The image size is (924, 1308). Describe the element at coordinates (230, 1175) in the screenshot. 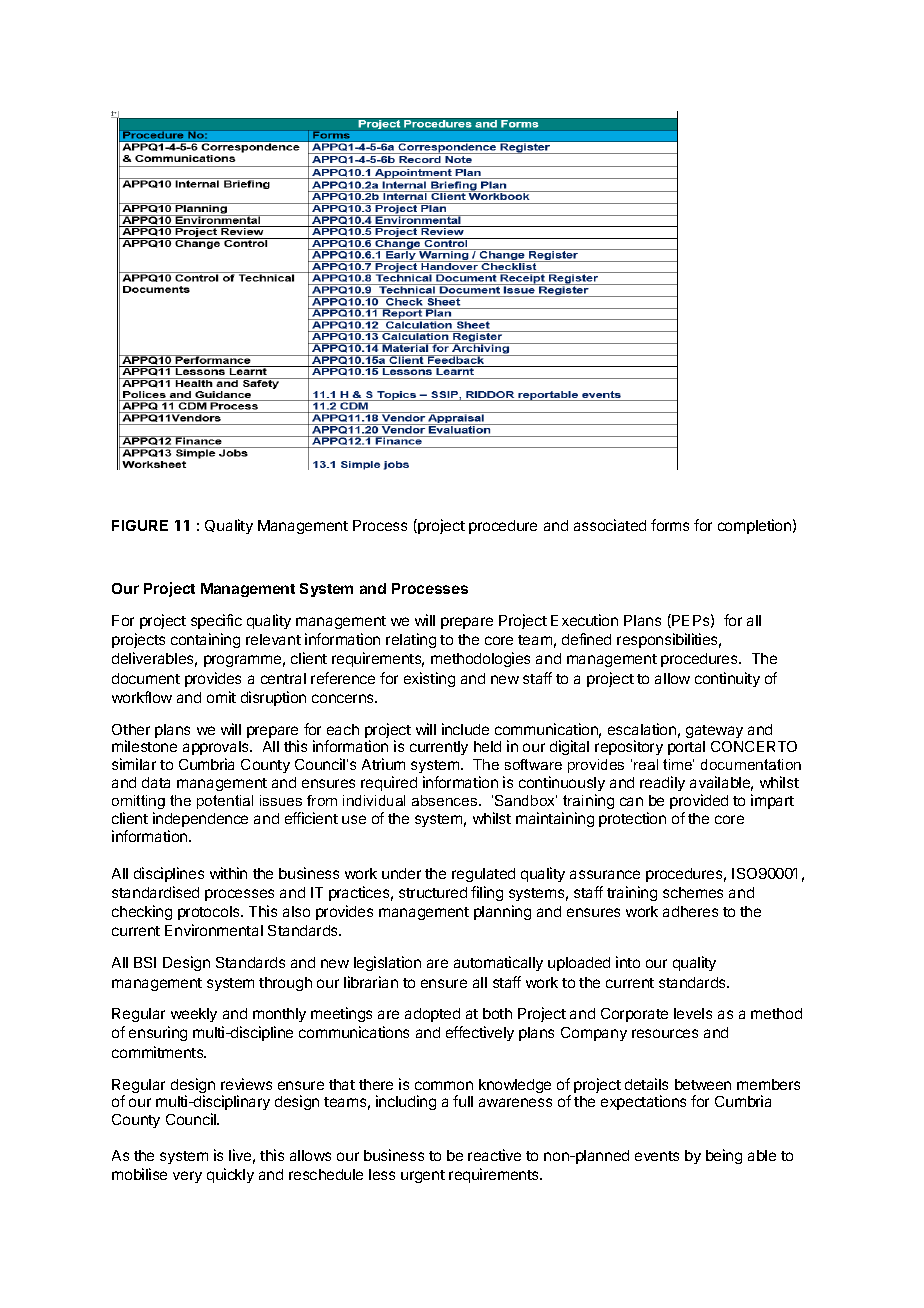

I see `quickly` at that location.
